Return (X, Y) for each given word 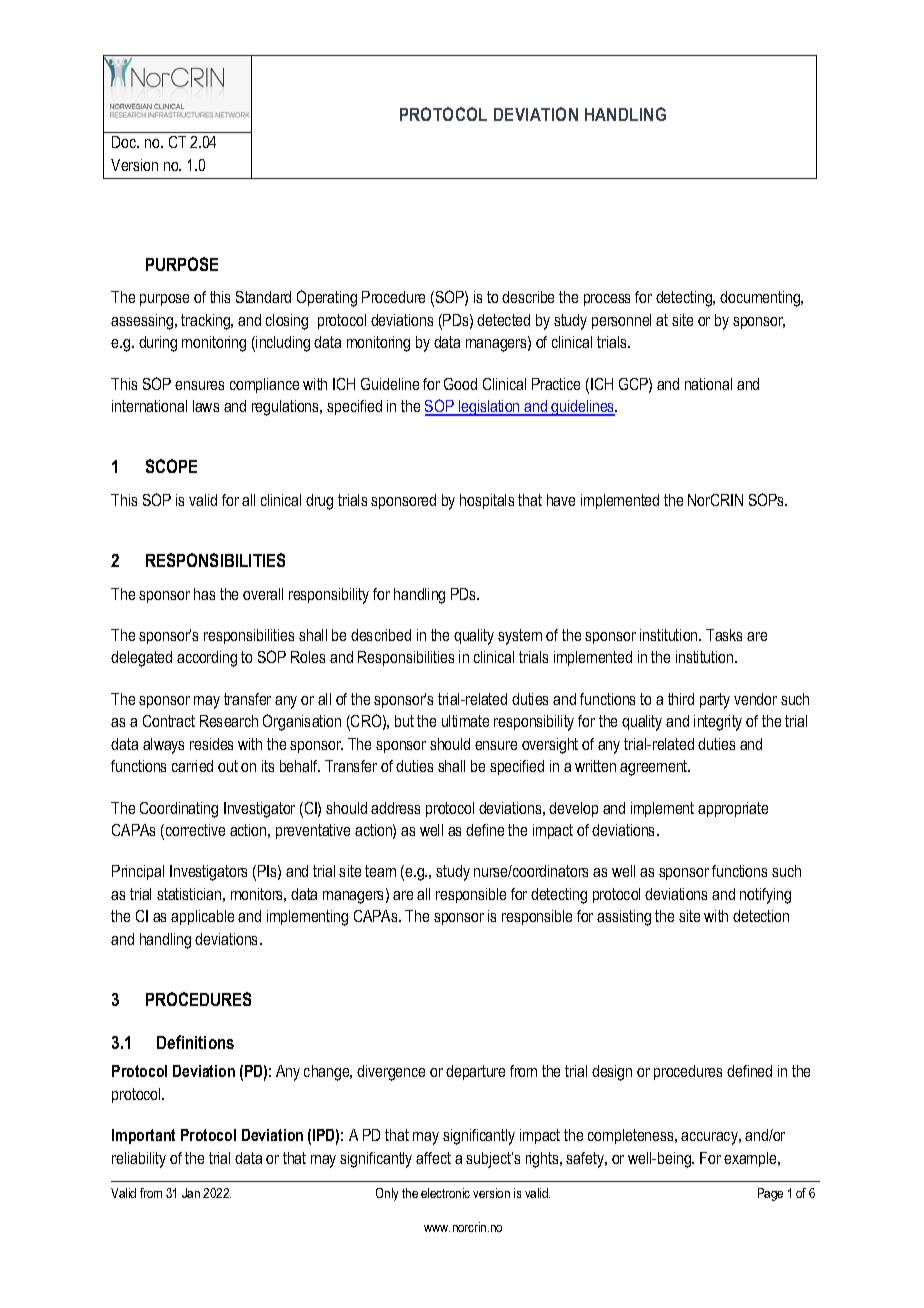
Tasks (724, 635)
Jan (191, 1193)
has (204, 594)
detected (503, 320)
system (520, 637)
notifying (765, 896)
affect (433, 1158)
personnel (621, 321)
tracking (206, 322)
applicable (202, 917)
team (380, 871)
